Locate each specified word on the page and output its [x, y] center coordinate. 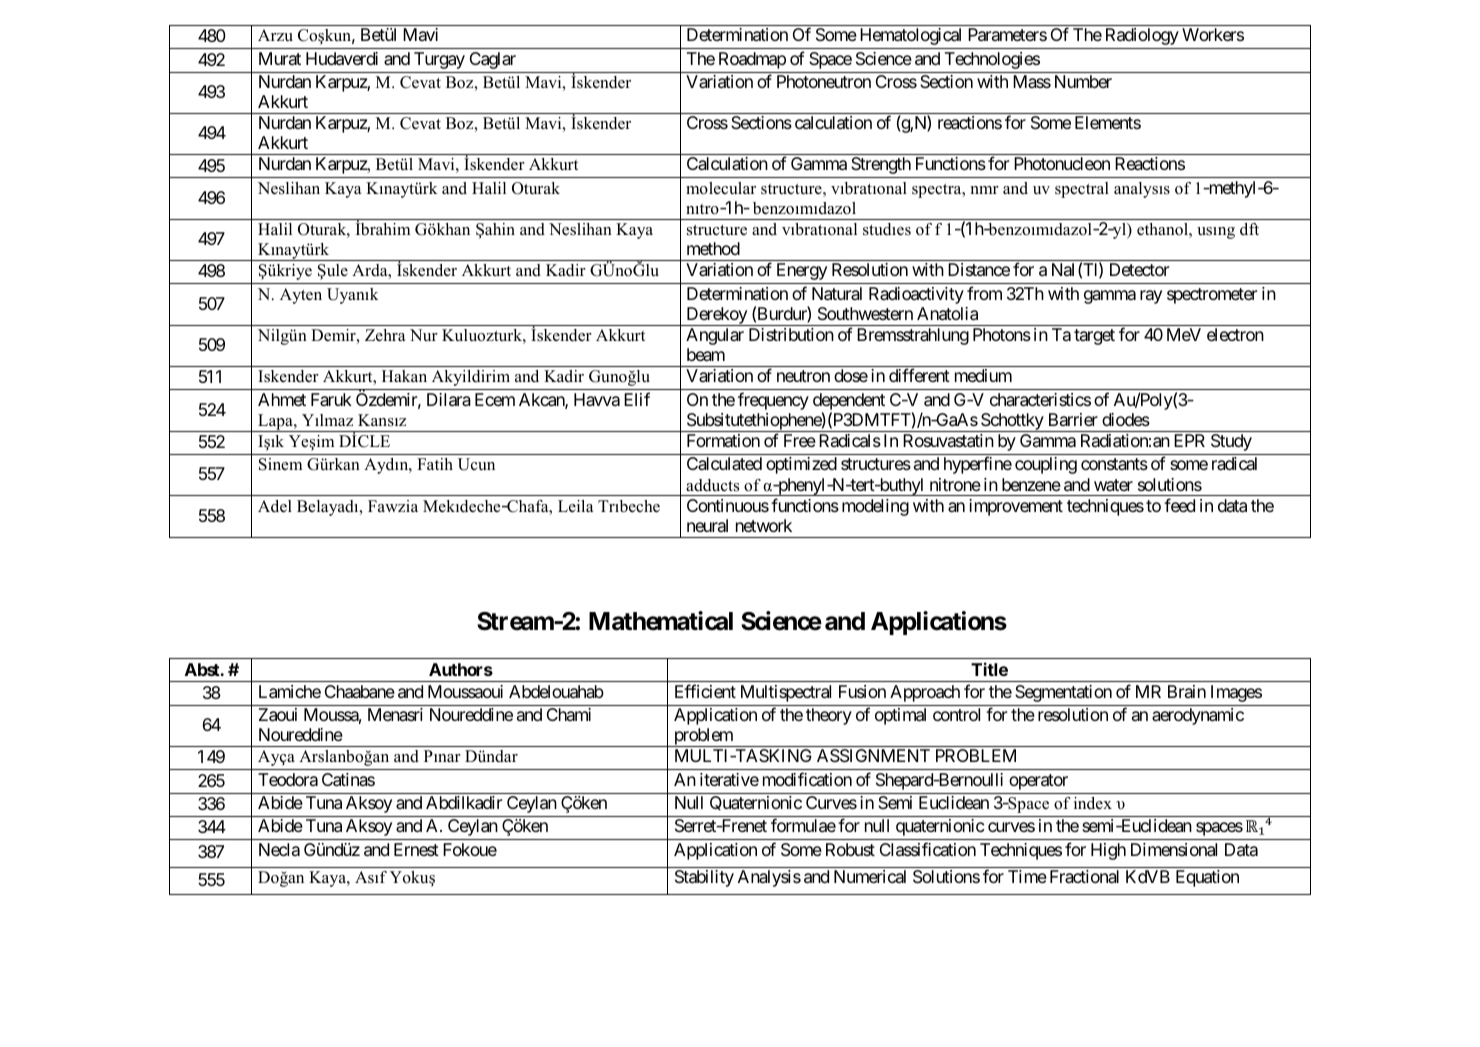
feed [1179, 505]
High [1108, 851]
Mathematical [661, 621]
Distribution [791, 334]
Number [1083, 81]
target [1094, 337]
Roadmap [752, 60]
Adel [275, 506]
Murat [280, 58]
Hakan [404, 376]
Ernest [416, 849]
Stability [704, 878]
